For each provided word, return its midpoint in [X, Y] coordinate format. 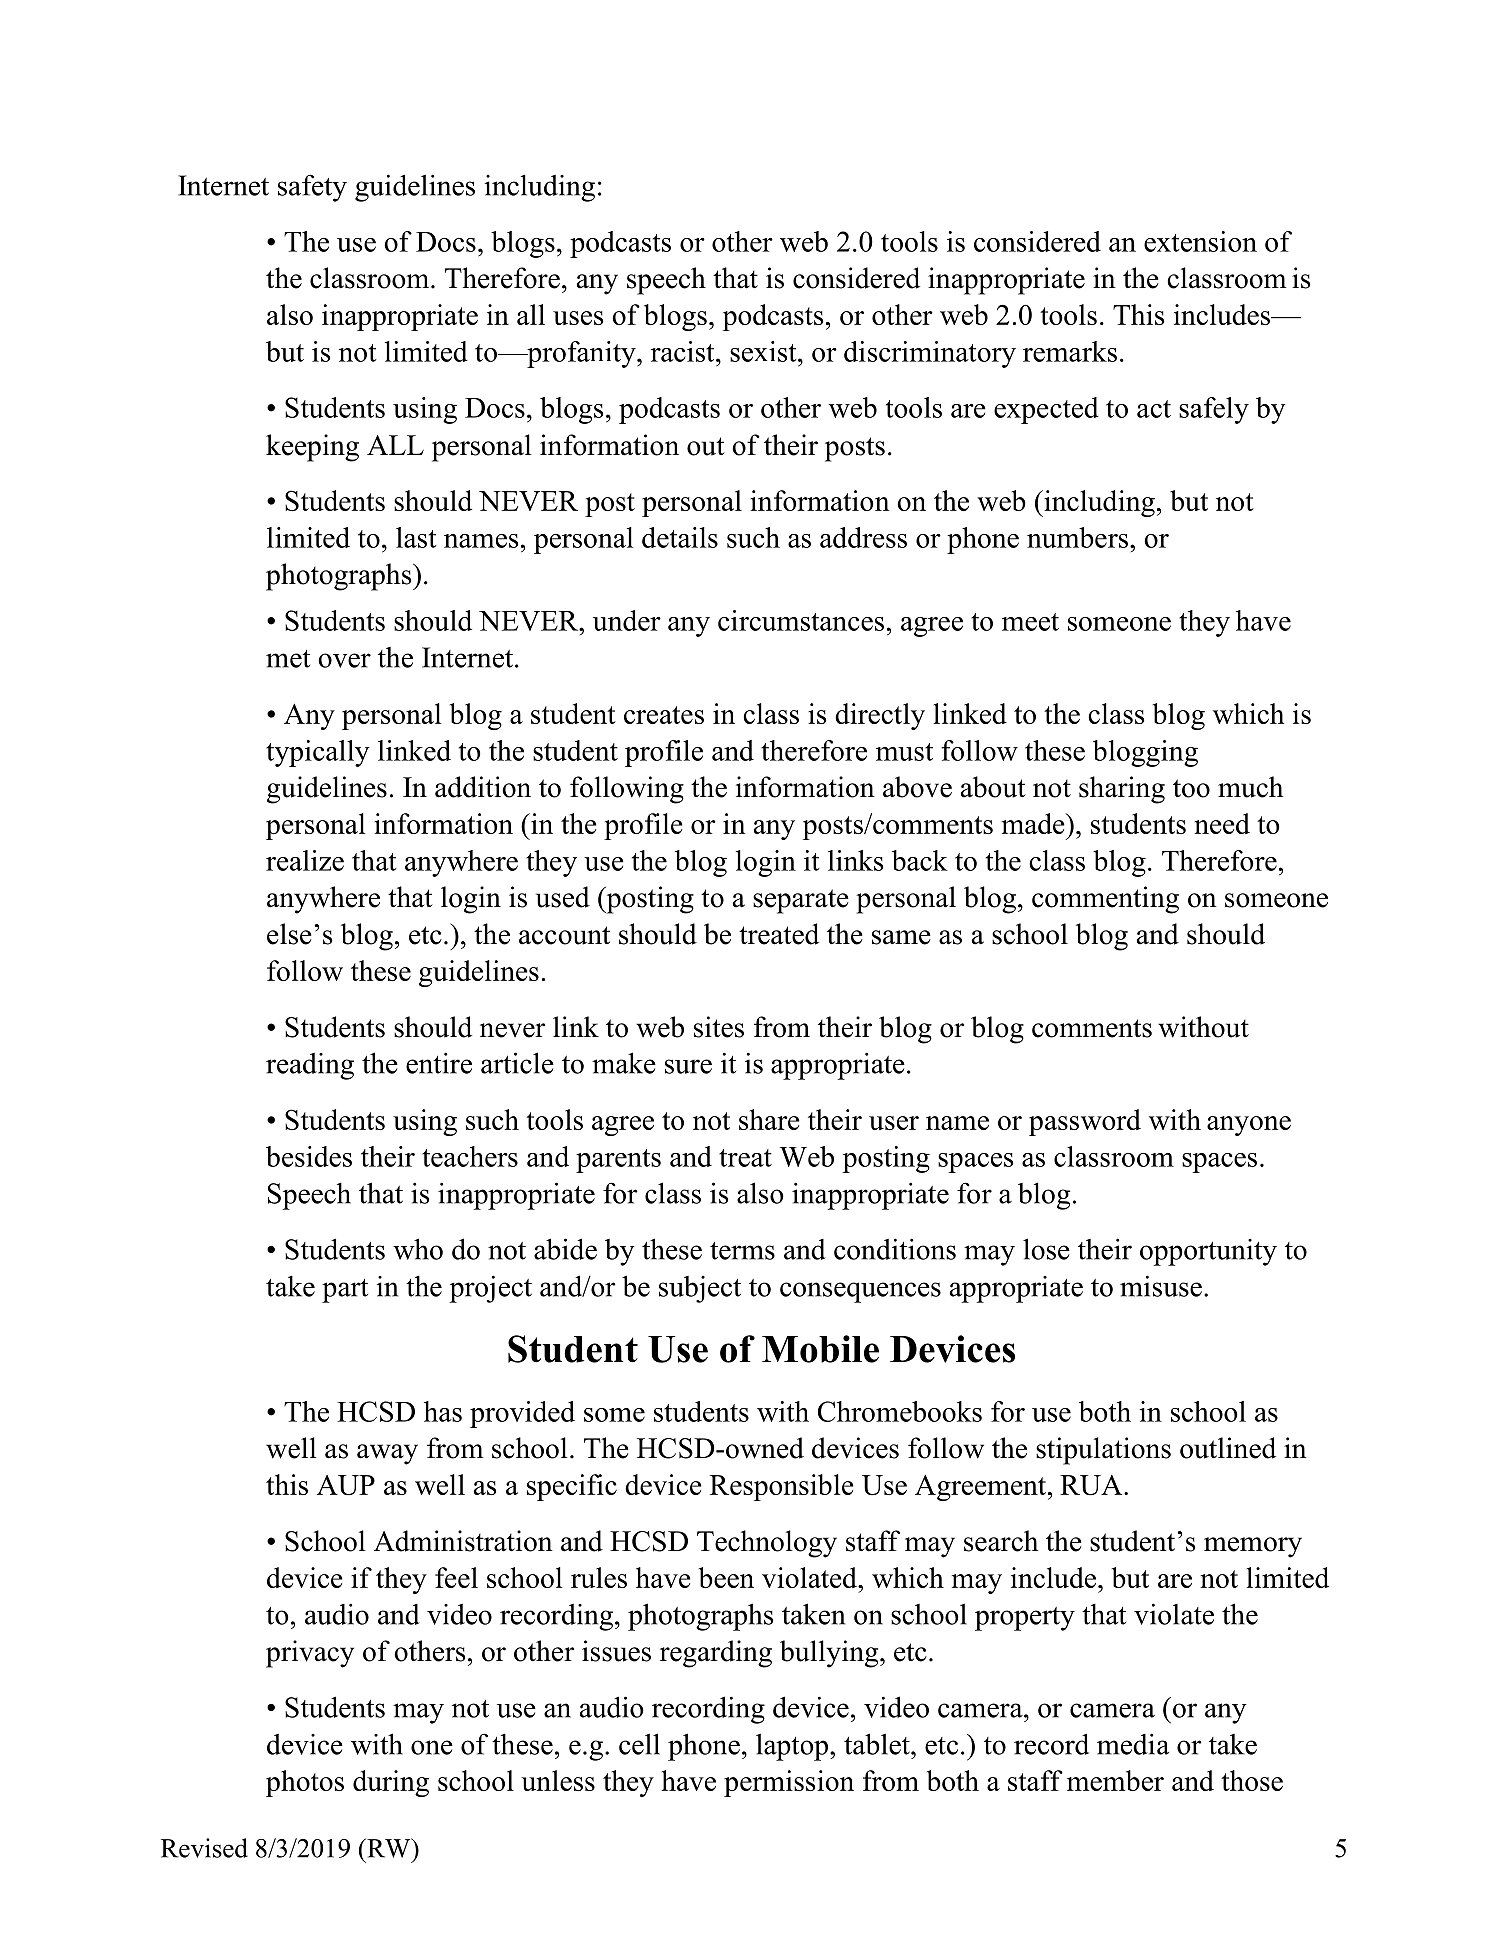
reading [310, 1066]
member [1115, 1780]
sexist [764, 351]
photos [305, 1783]
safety [312, 188]
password [1085, 1122]
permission [789, 1783]
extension [1200, 241]
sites [719, 1027]
